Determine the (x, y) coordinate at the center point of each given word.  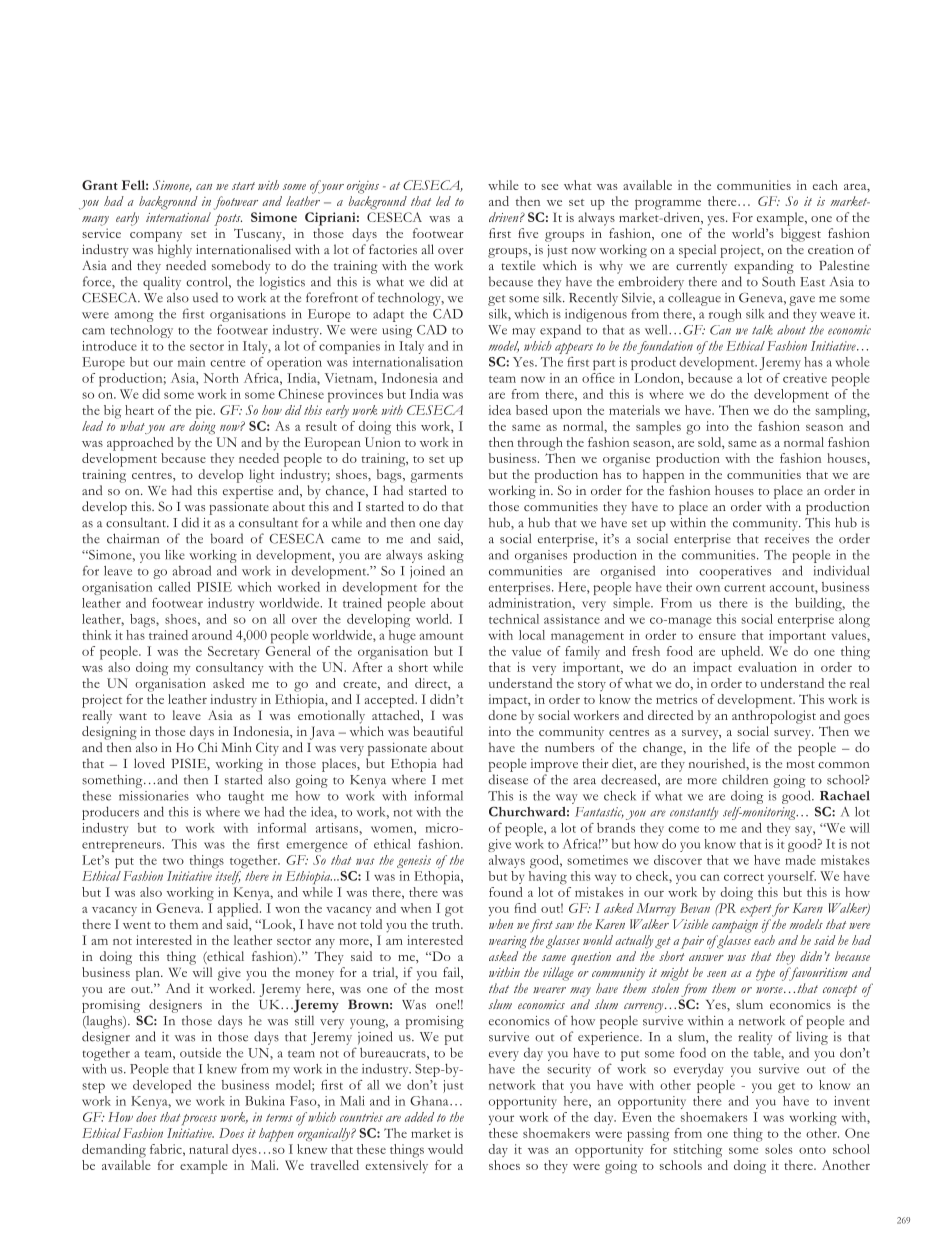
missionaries (154, 796)
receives (787, 539)
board (227, 538)
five (528, 233)
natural (208, 1149)
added (419, 1117)
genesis (414, 861)
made (800, 860)
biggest (801, 235)
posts (228, 220)
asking (446, 556)
